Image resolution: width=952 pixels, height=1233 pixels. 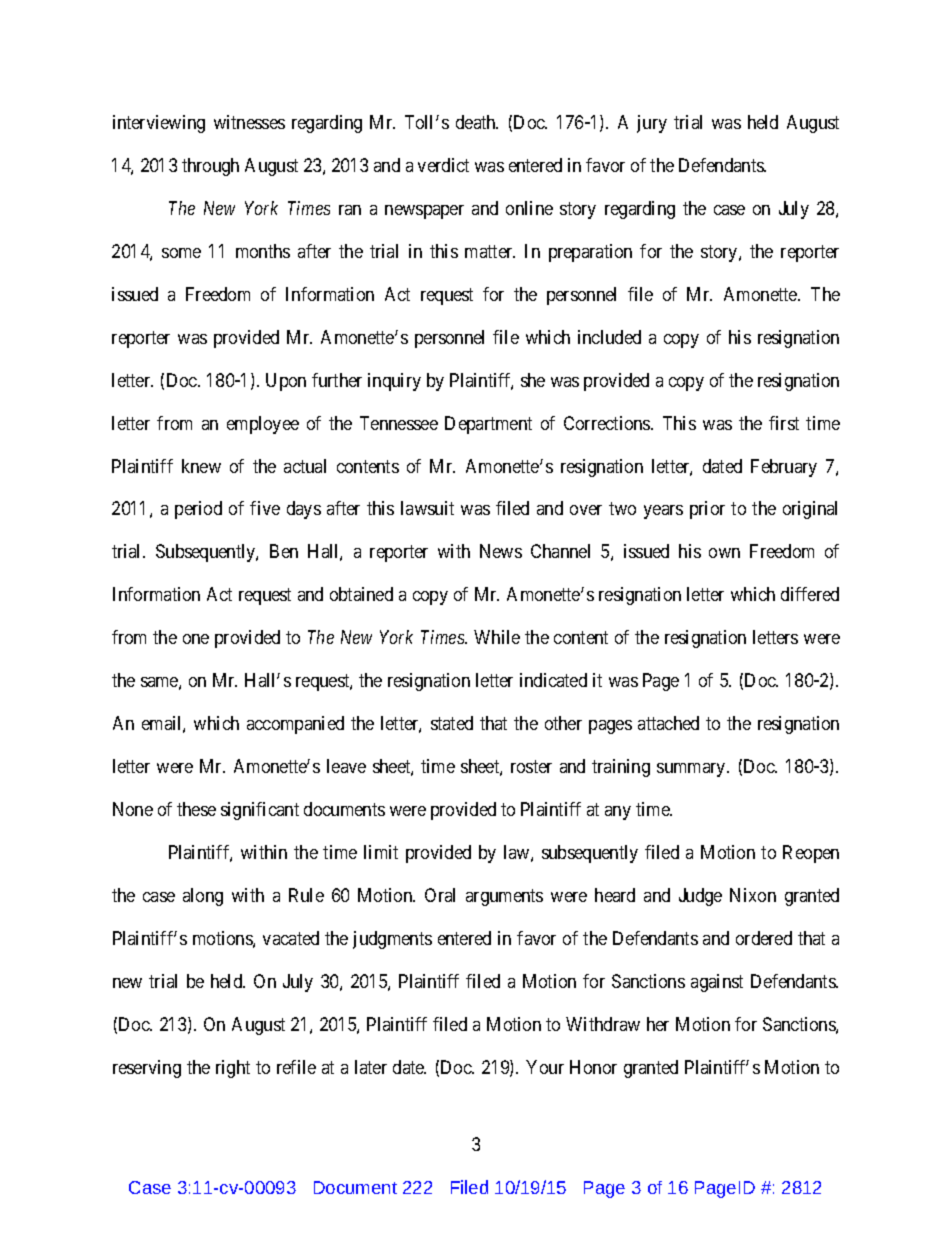 What do you see at coordinates (488, 425) in the screenshot?
I see `Department` at bounding box center [488, 425].
